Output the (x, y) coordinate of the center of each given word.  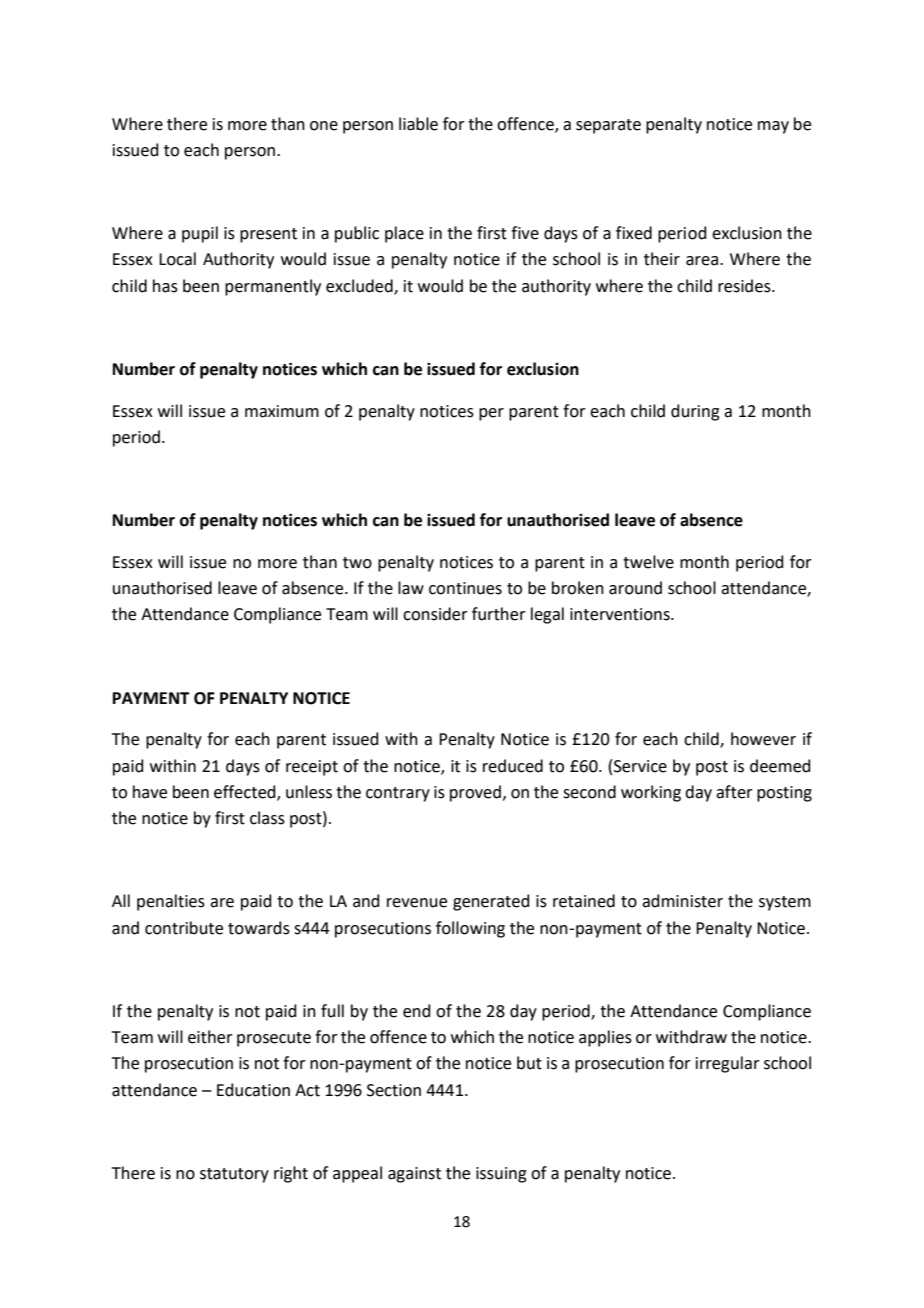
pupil (200, 234)
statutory (234, 1175)
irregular (728, 1064)
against (414, 1175)
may (773, 127)
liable (418, 124)
